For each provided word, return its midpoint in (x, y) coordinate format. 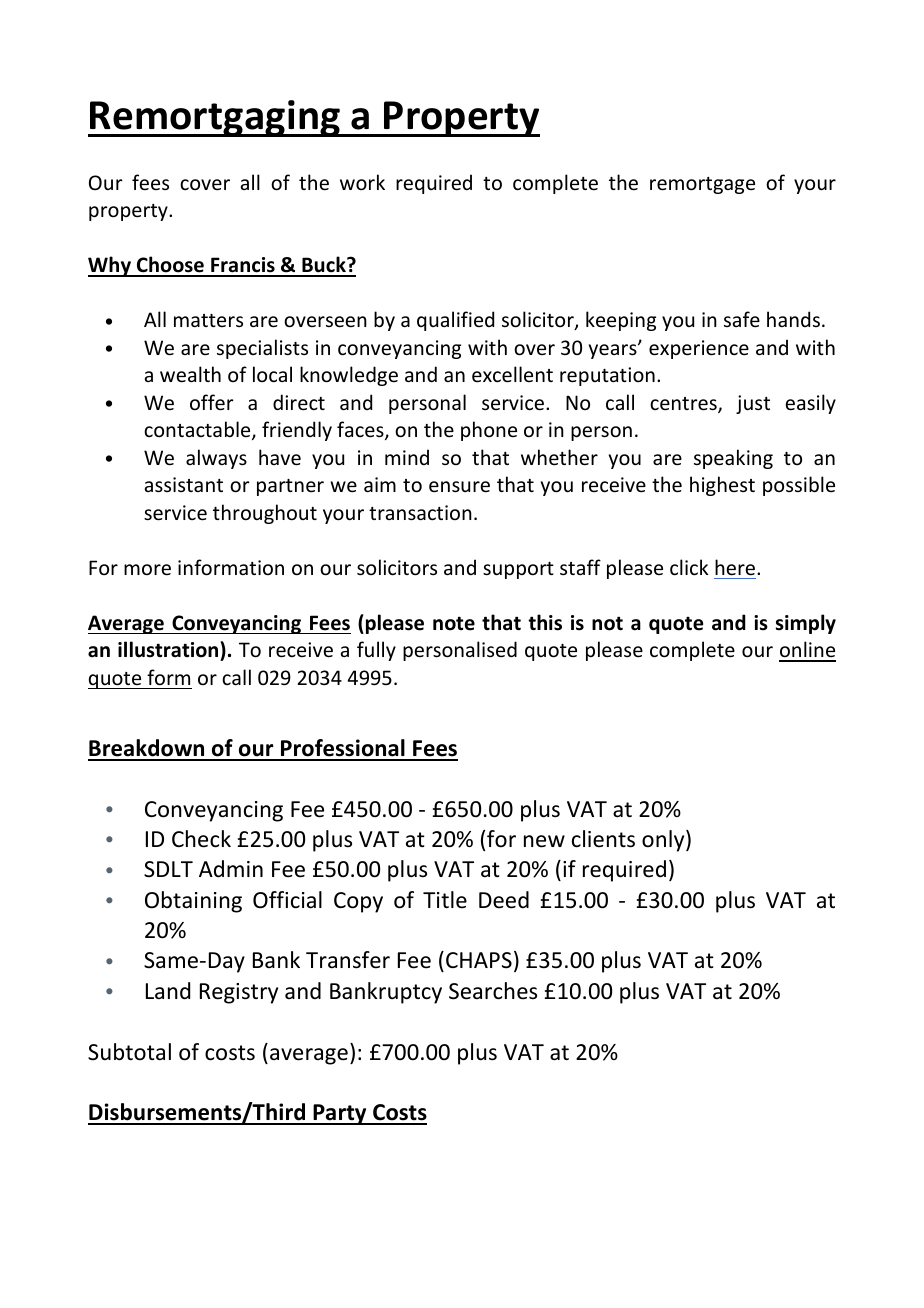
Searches (493, 991)
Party (340, 1114)
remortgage (702, 185)
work (362, 182)
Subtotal (129, 1052)
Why (110, 266)
